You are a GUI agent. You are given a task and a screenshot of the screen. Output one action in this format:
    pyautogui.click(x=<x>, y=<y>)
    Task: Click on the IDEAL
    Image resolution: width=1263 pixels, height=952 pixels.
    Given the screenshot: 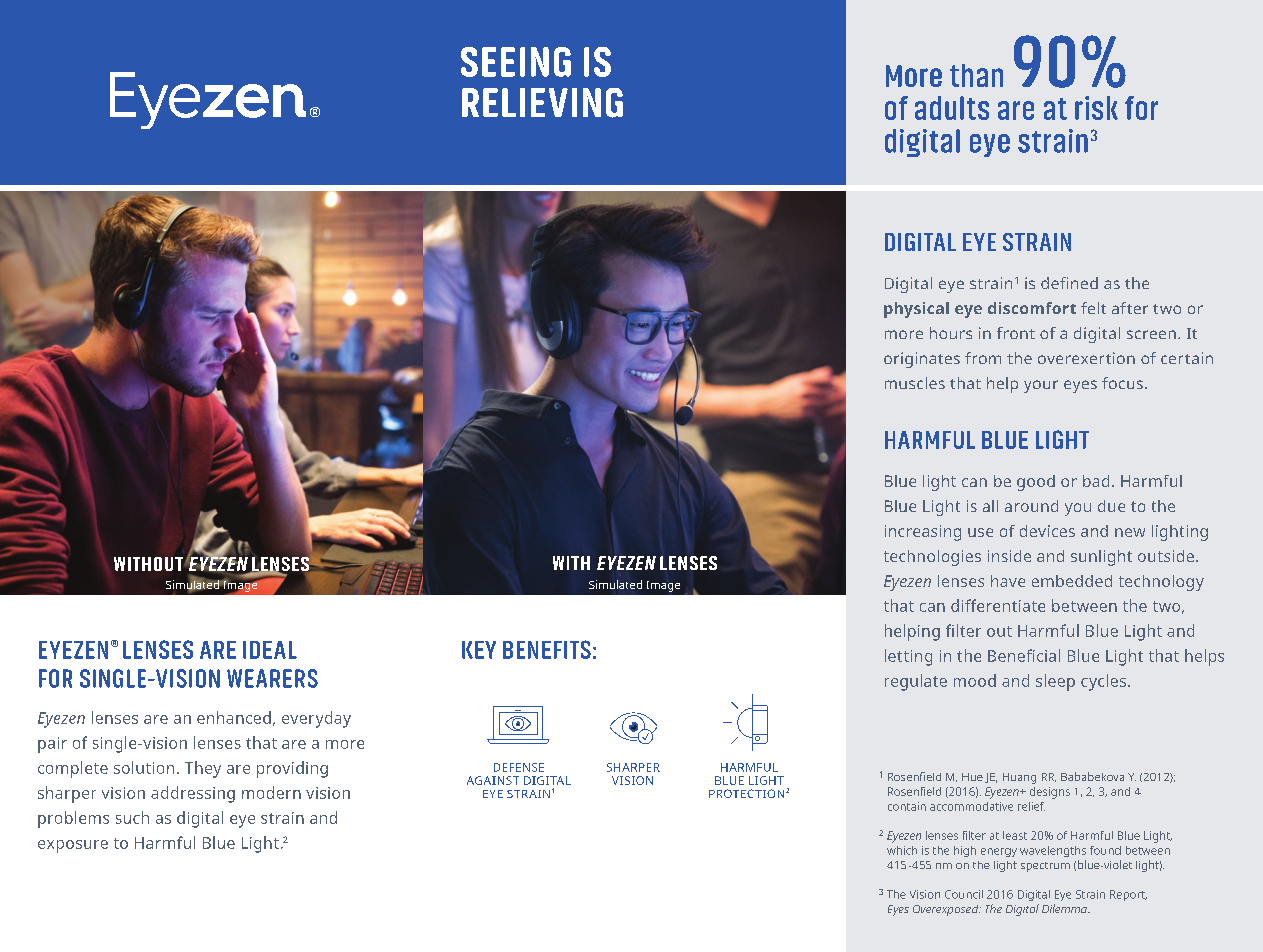 What is the action you would take?
    pyautogui.click(x=270, y=650)
